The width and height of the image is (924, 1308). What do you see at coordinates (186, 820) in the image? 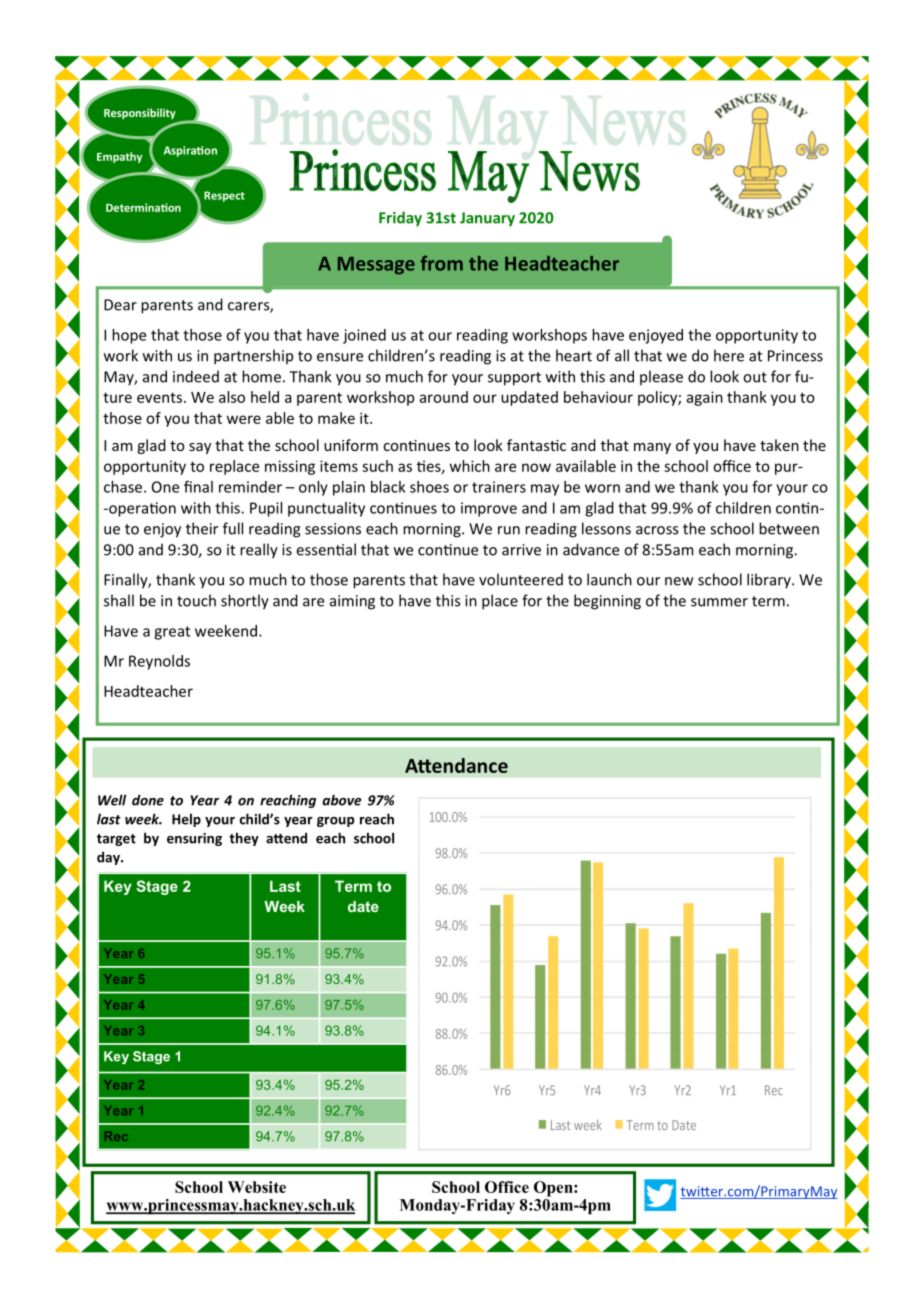
I see `Help` at bounding box center [186, 820].
